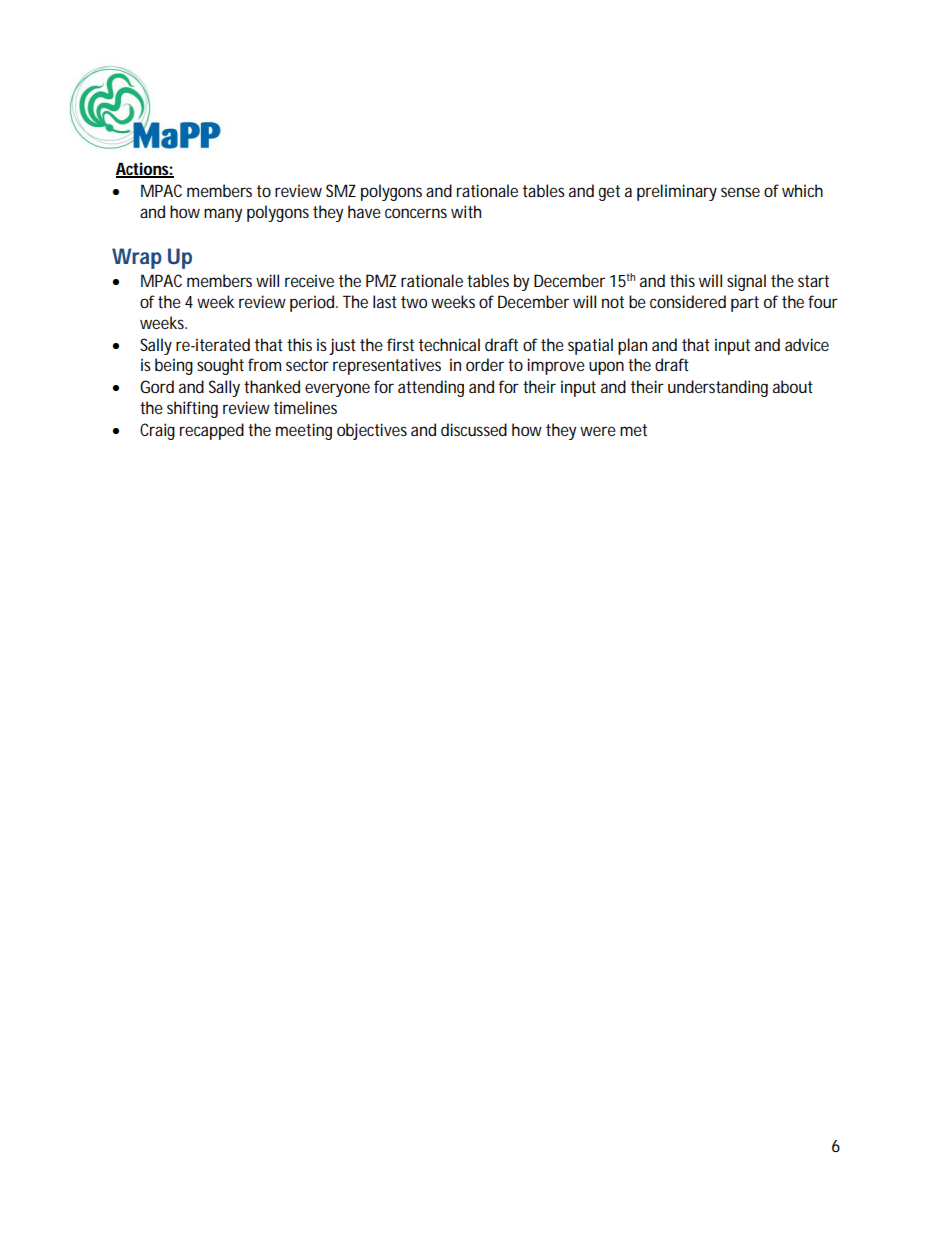 Image resolution: width=952 pixels, height=1233 pixels. Describe the element at coordinates (314, 303) in the image. I see `period` at that location.
